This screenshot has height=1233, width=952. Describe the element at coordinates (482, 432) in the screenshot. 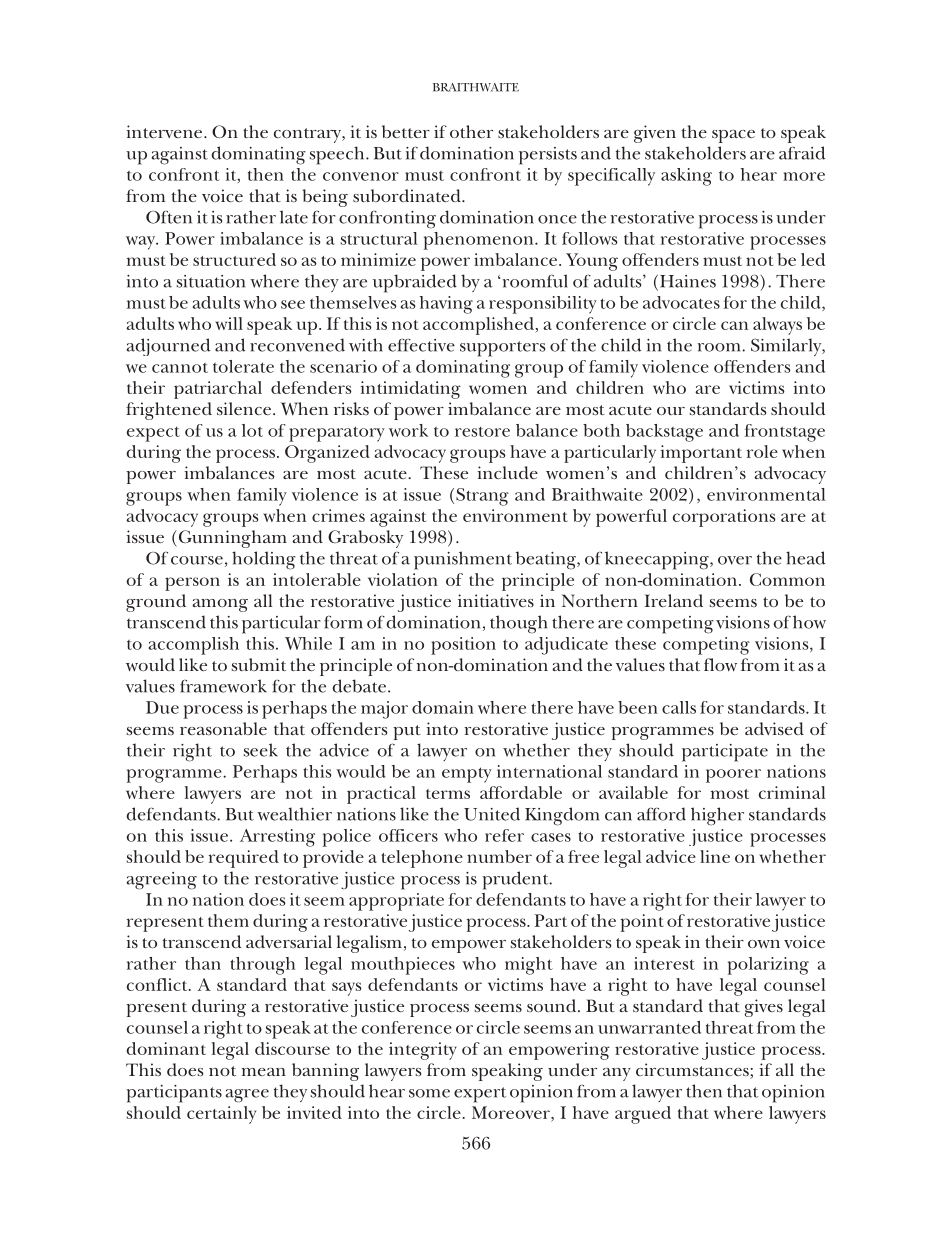

I see `restore` at that location.
